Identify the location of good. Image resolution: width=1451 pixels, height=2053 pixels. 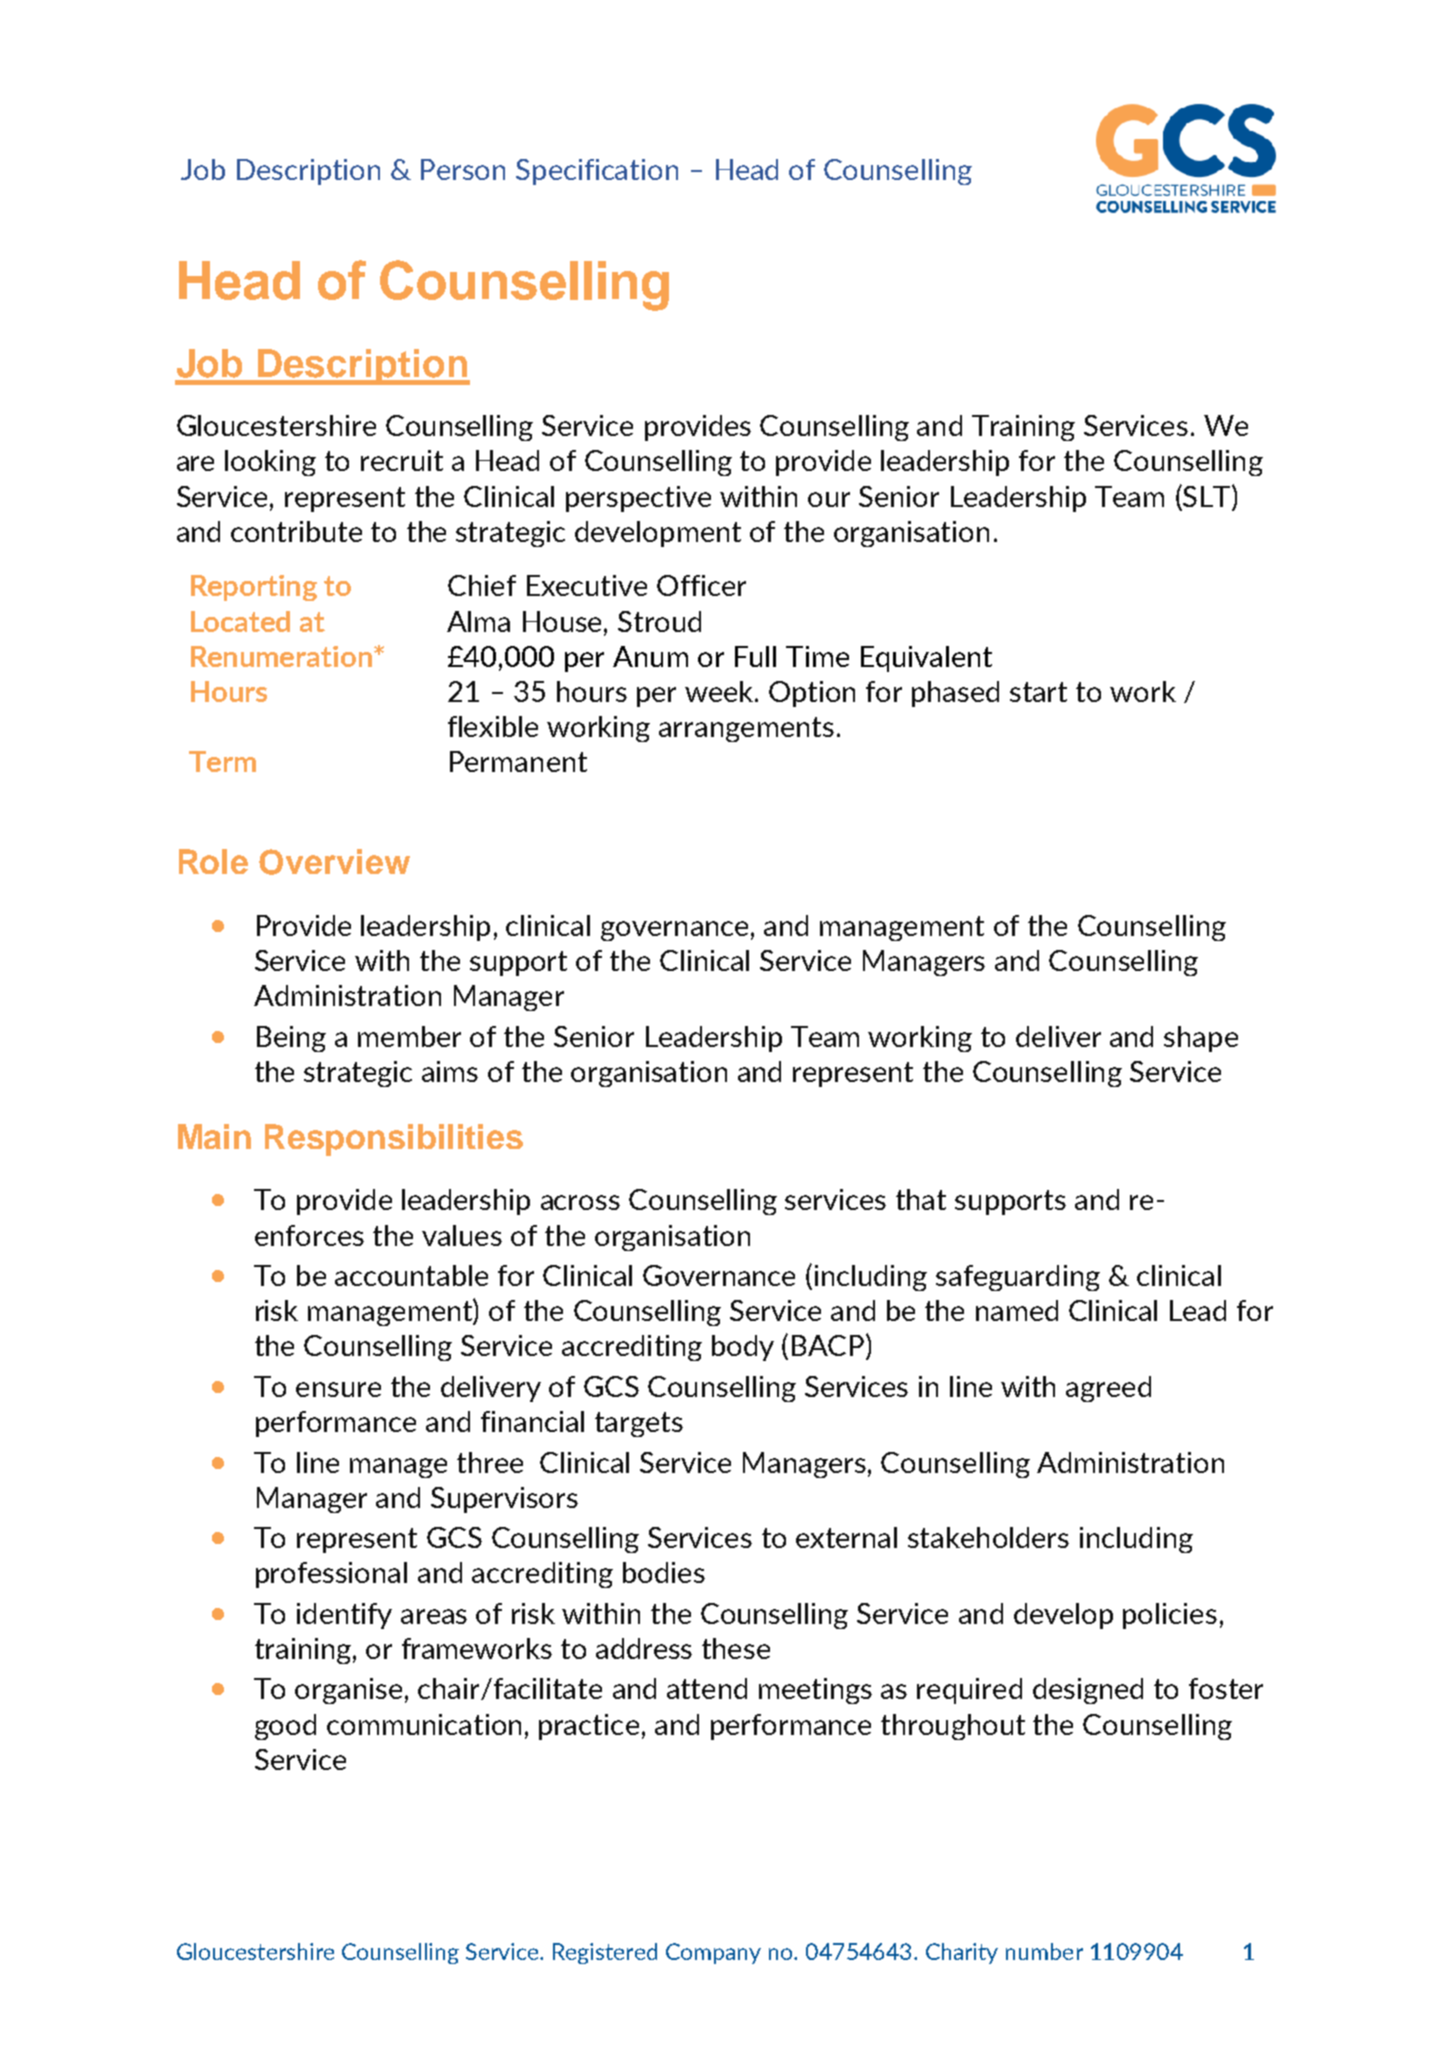
(285, 1727).
